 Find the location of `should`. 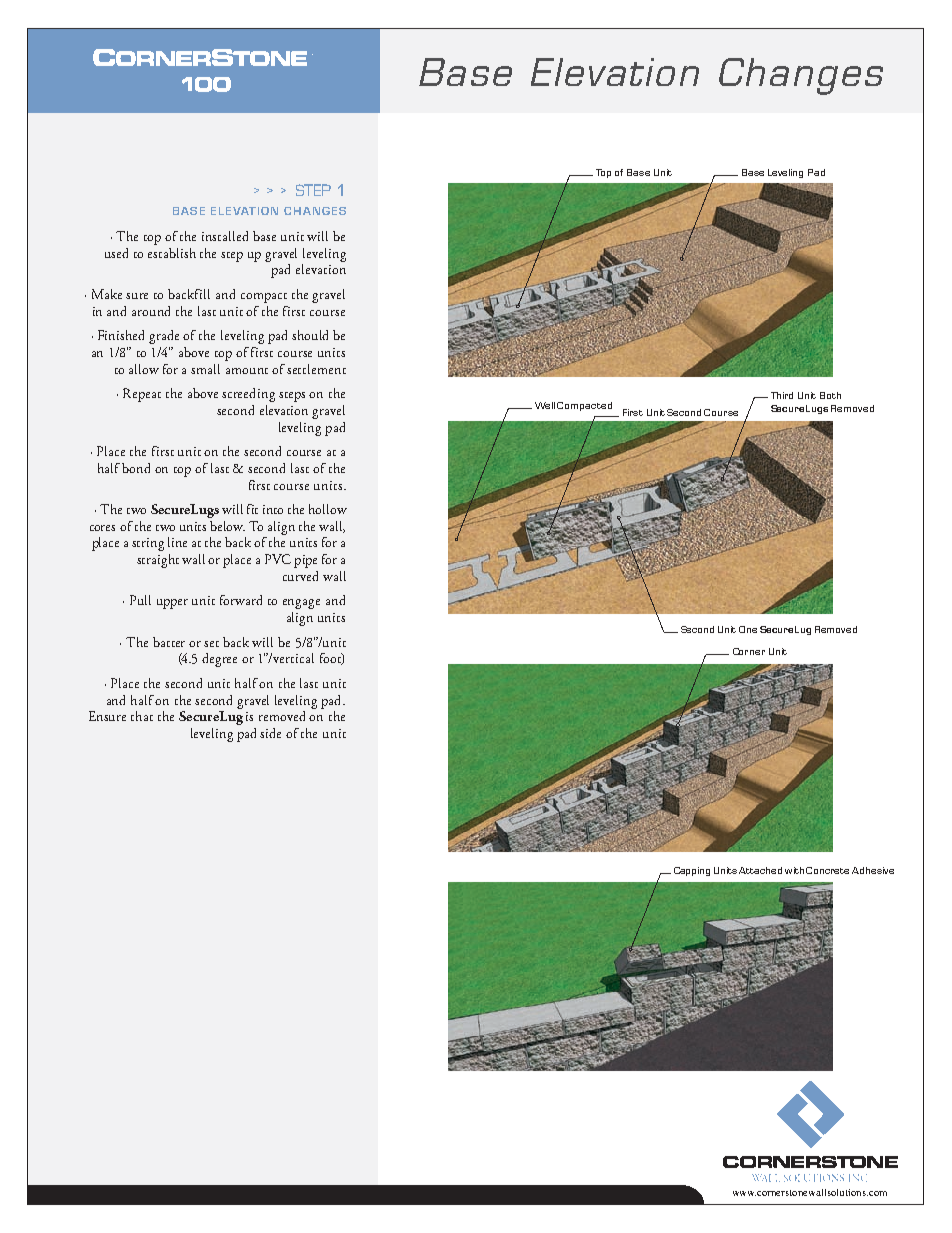

should is located at coordinates (310, 335).
